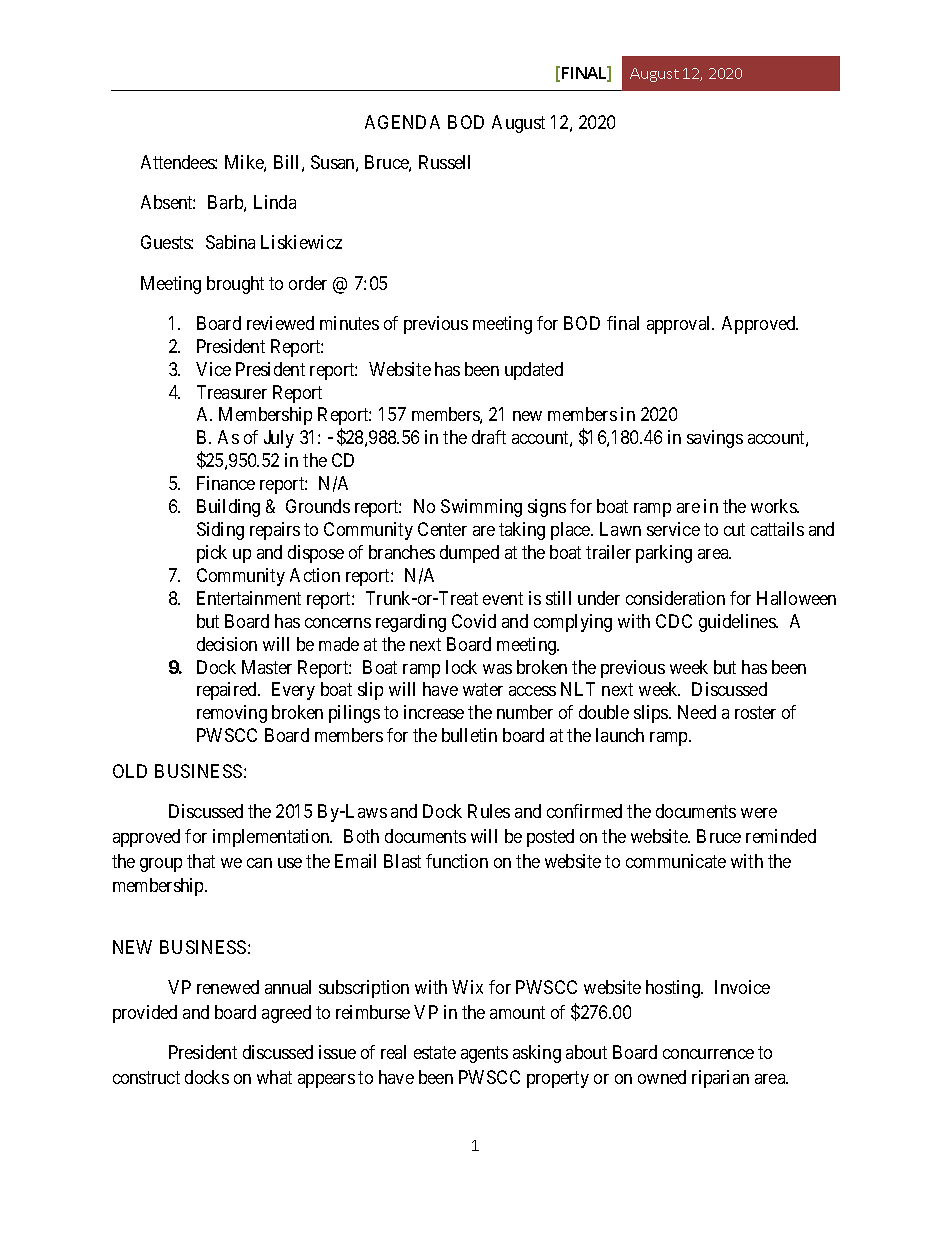 The image size is (952, 1233). What do you see at coordinates (444, 162) in the document?
I see `Russell` at bounding box center [444, 162].
